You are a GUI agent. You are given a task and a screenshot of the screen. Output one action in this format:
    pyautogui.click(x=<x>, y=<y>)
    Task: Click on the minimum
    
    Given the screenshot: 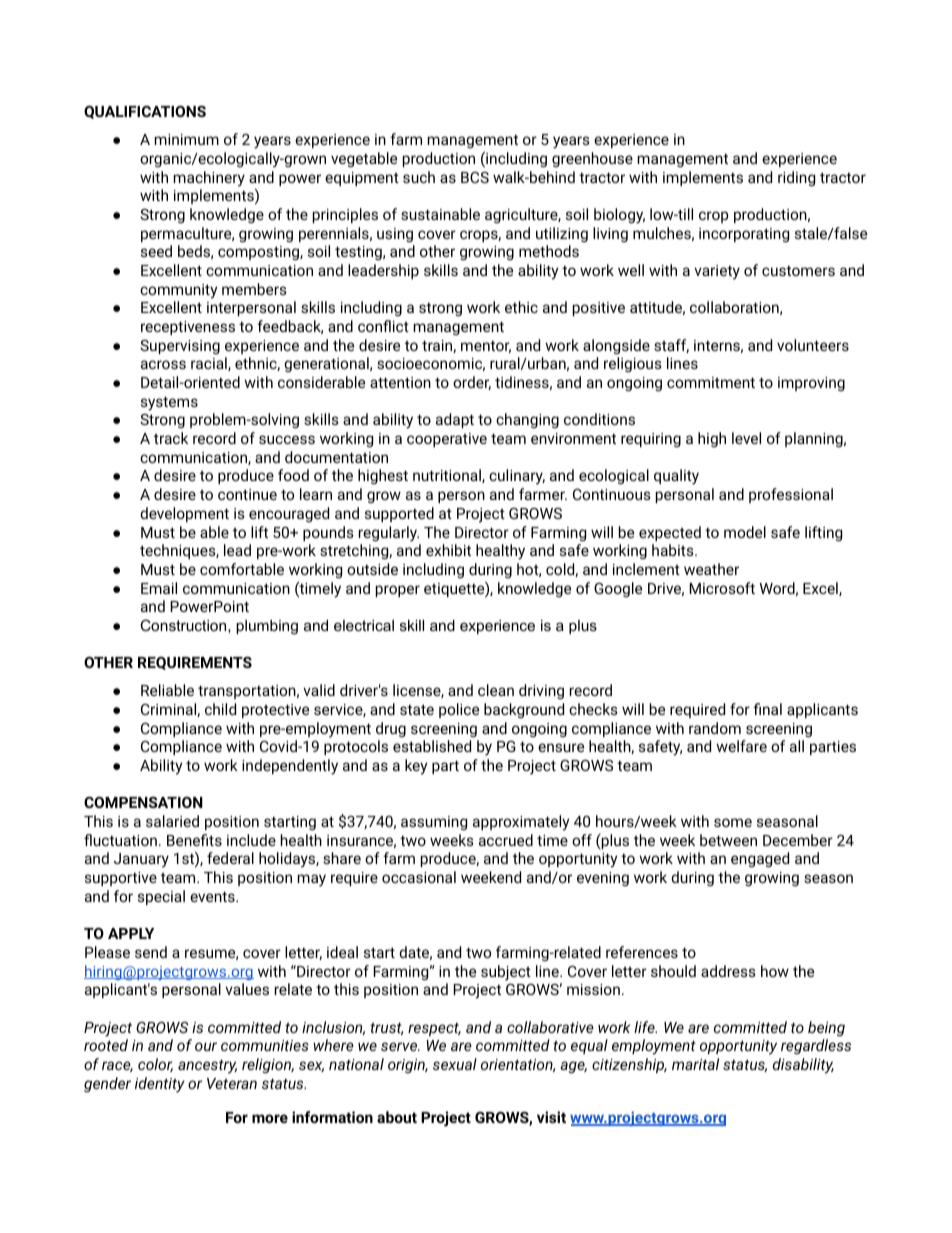 What is the action you would take?
    pyautogui.click(x=187, y=139)
